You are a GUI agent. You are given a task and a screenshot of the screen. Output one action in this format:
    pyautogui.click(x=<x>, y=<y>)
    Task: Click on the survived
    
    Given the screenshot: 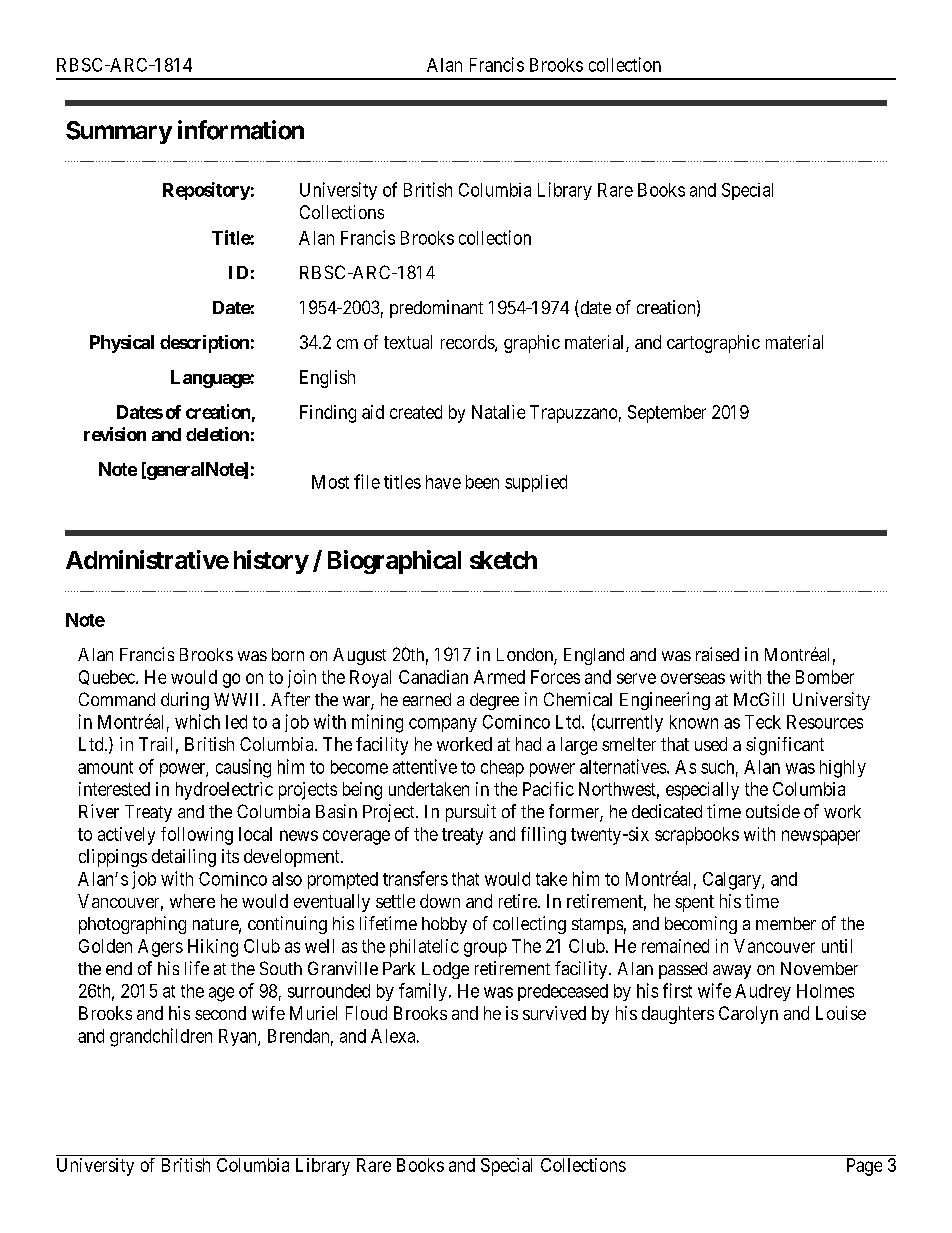 What is the action you would take?
    pyautogui.click(x=554, y=1013)
